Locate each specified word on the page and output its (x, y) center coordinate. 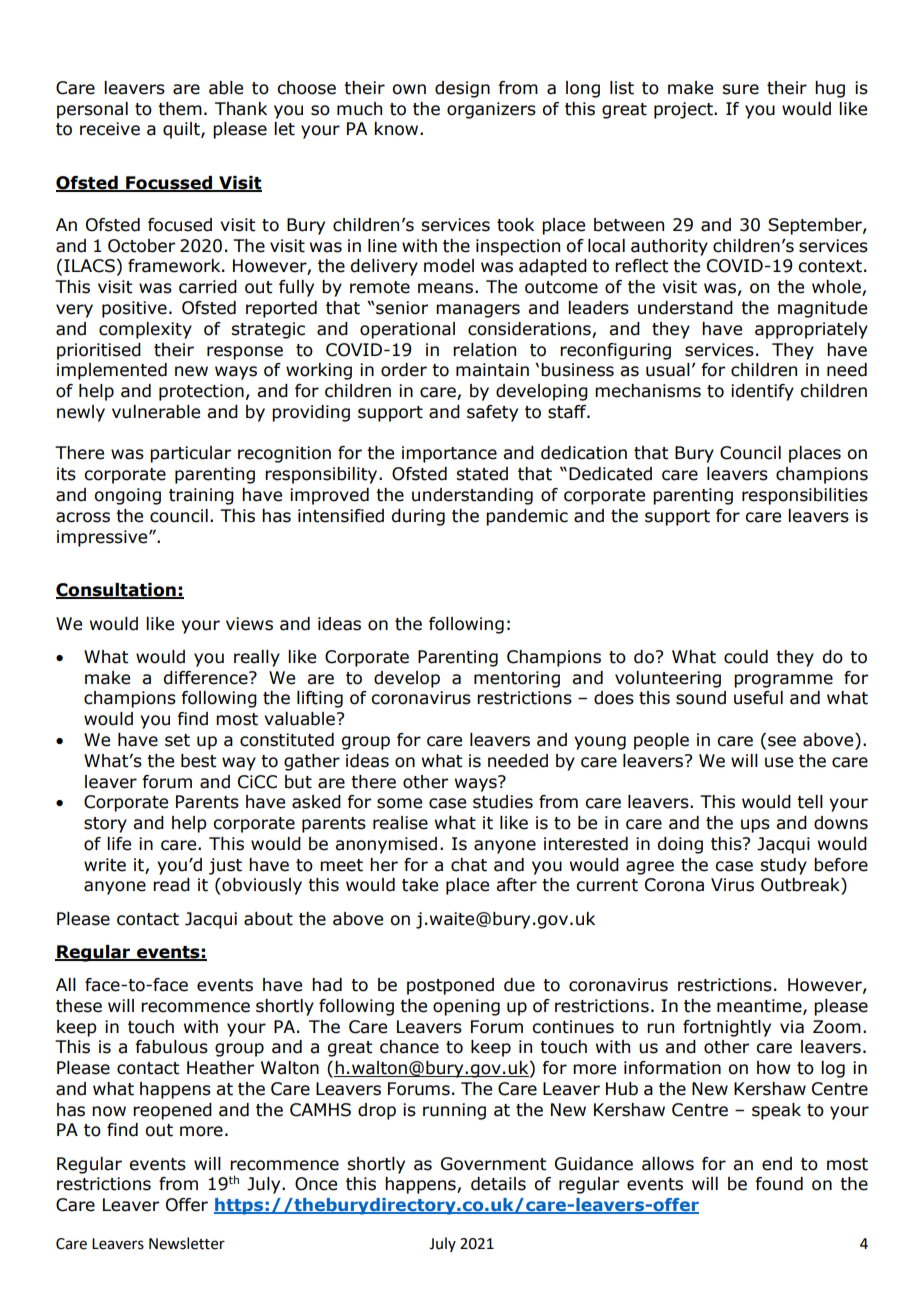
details (498, 1184)
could (746, 657)
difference (206, 678)
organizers (491, 110)
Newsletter (187, 1243)
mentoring (517, 679)
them (180, 109)
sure (740, 89)
